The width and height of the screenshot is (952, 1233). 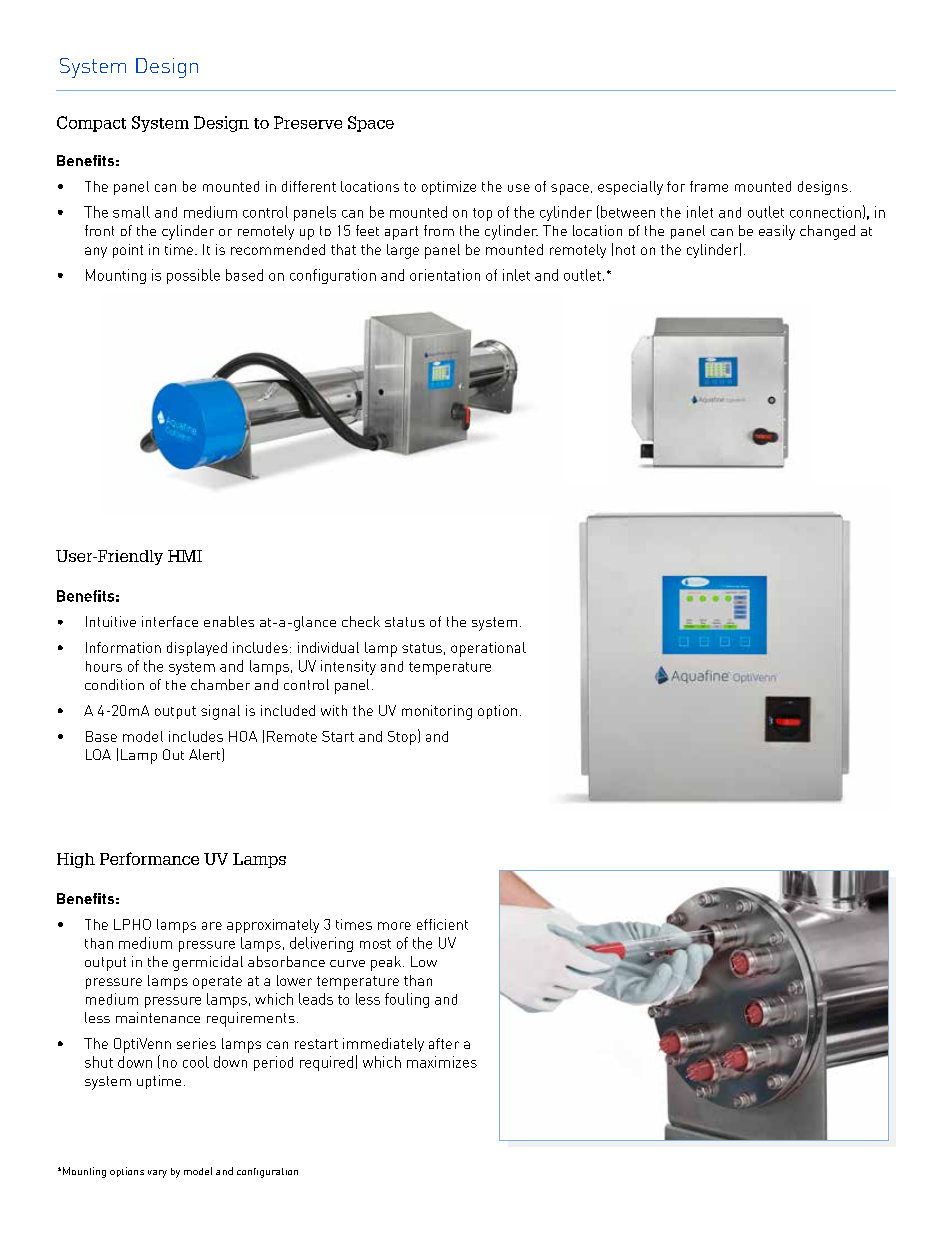 What do you see at coordinates (197, 649) in the screenshot?
I see `displayed` at bounding box center [197, 649].
